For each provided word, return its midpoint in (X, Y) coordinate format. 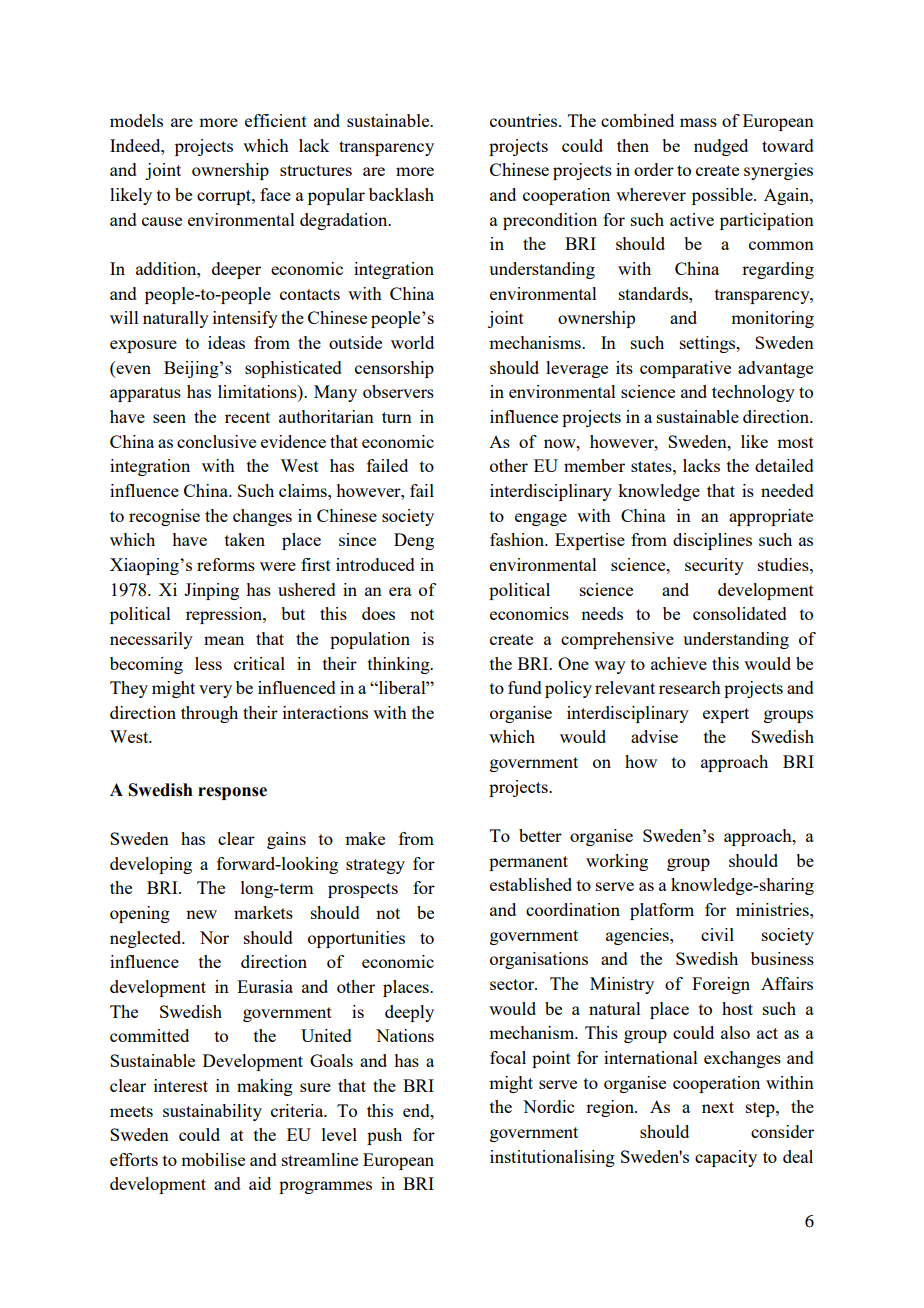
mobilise (213, 1159)
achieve (679, 663)
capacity (726, 1158)
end (417, 1110)
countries (525, 120)
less (208, 663)
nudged (721, 147)
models (136, 120)
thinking (400, 665)
